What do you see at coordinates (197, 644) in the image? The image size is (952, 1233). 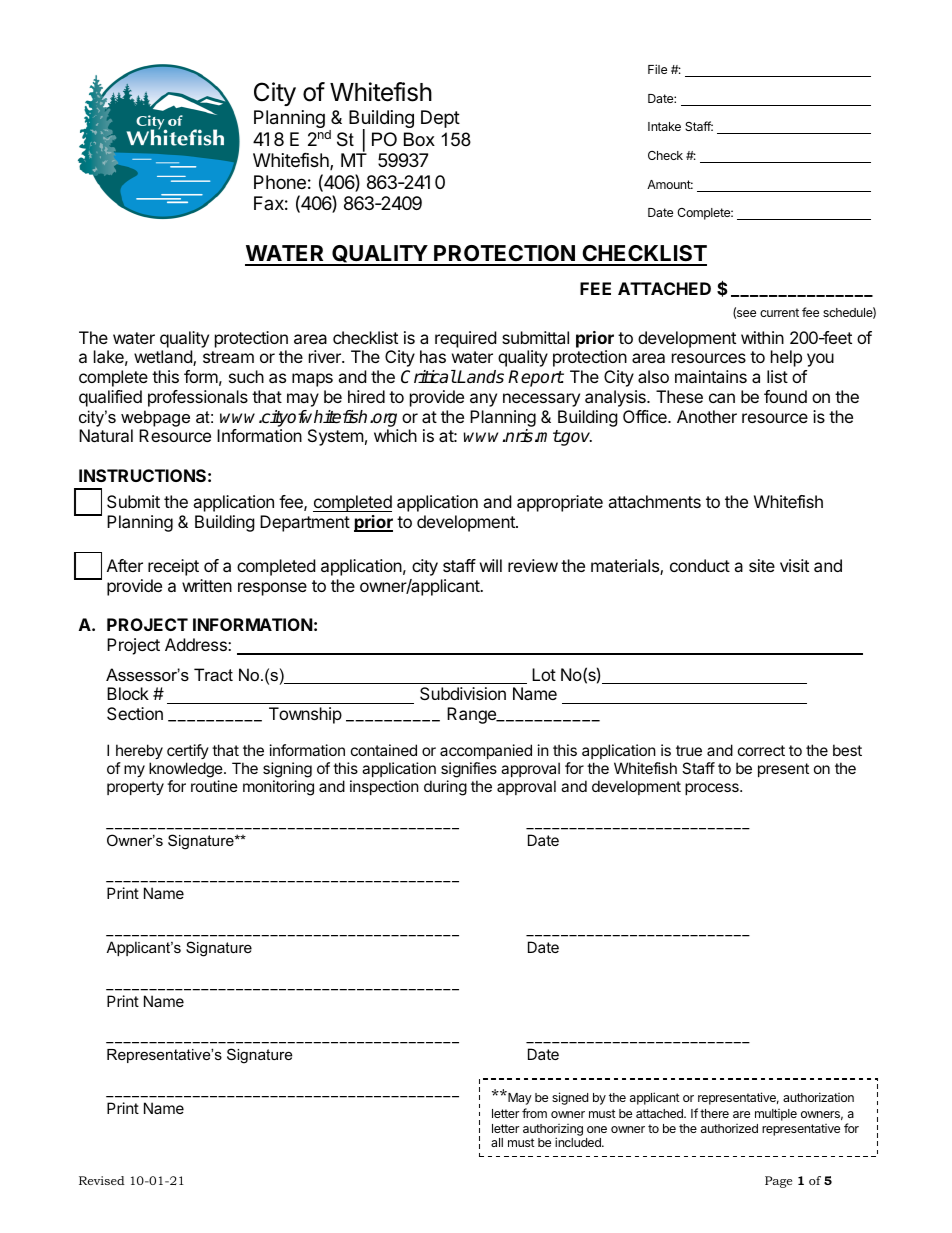 I see `Address` at bounding box center [197, 644].
